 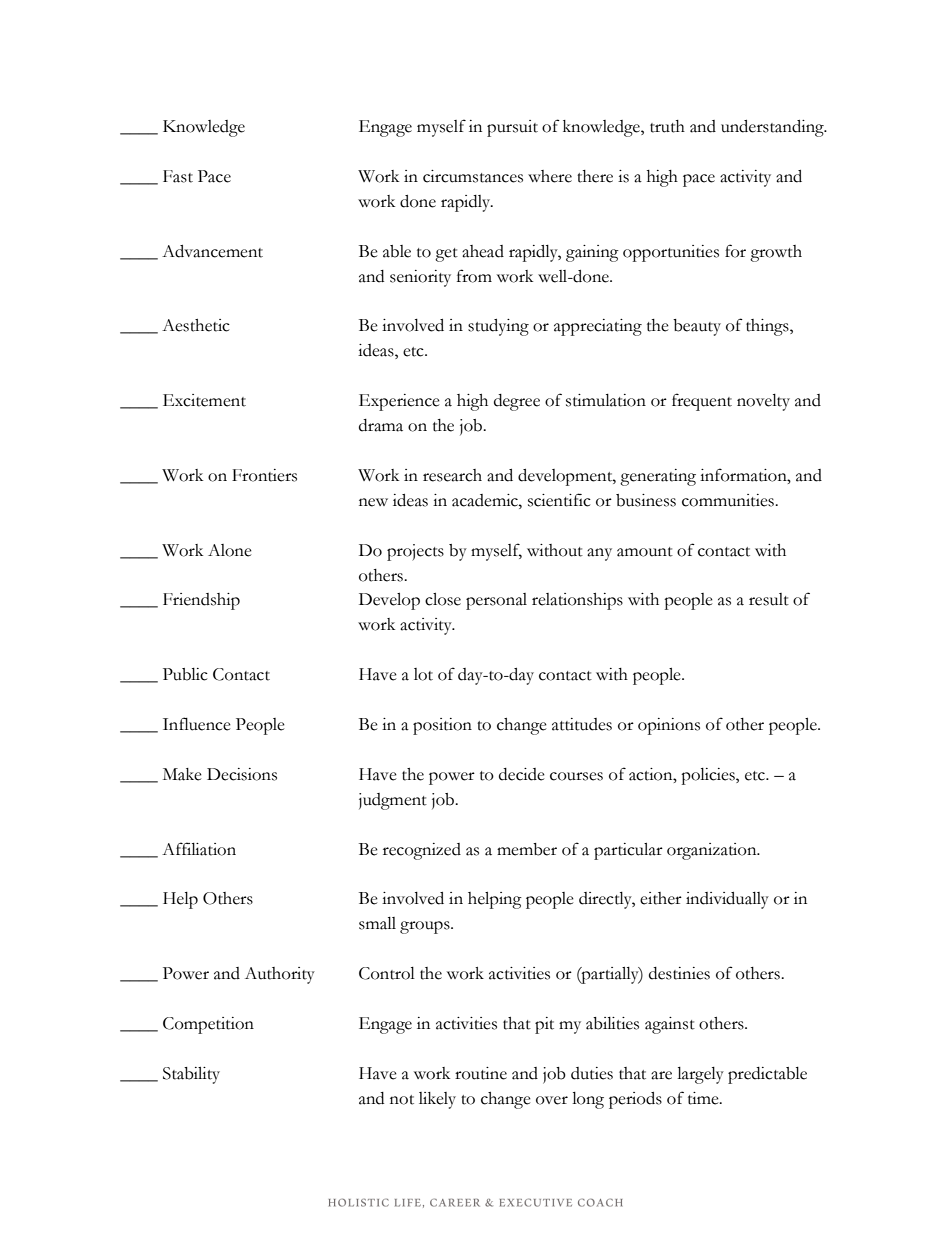 I want to click on Affiliation, so click(x=199, y=849).
